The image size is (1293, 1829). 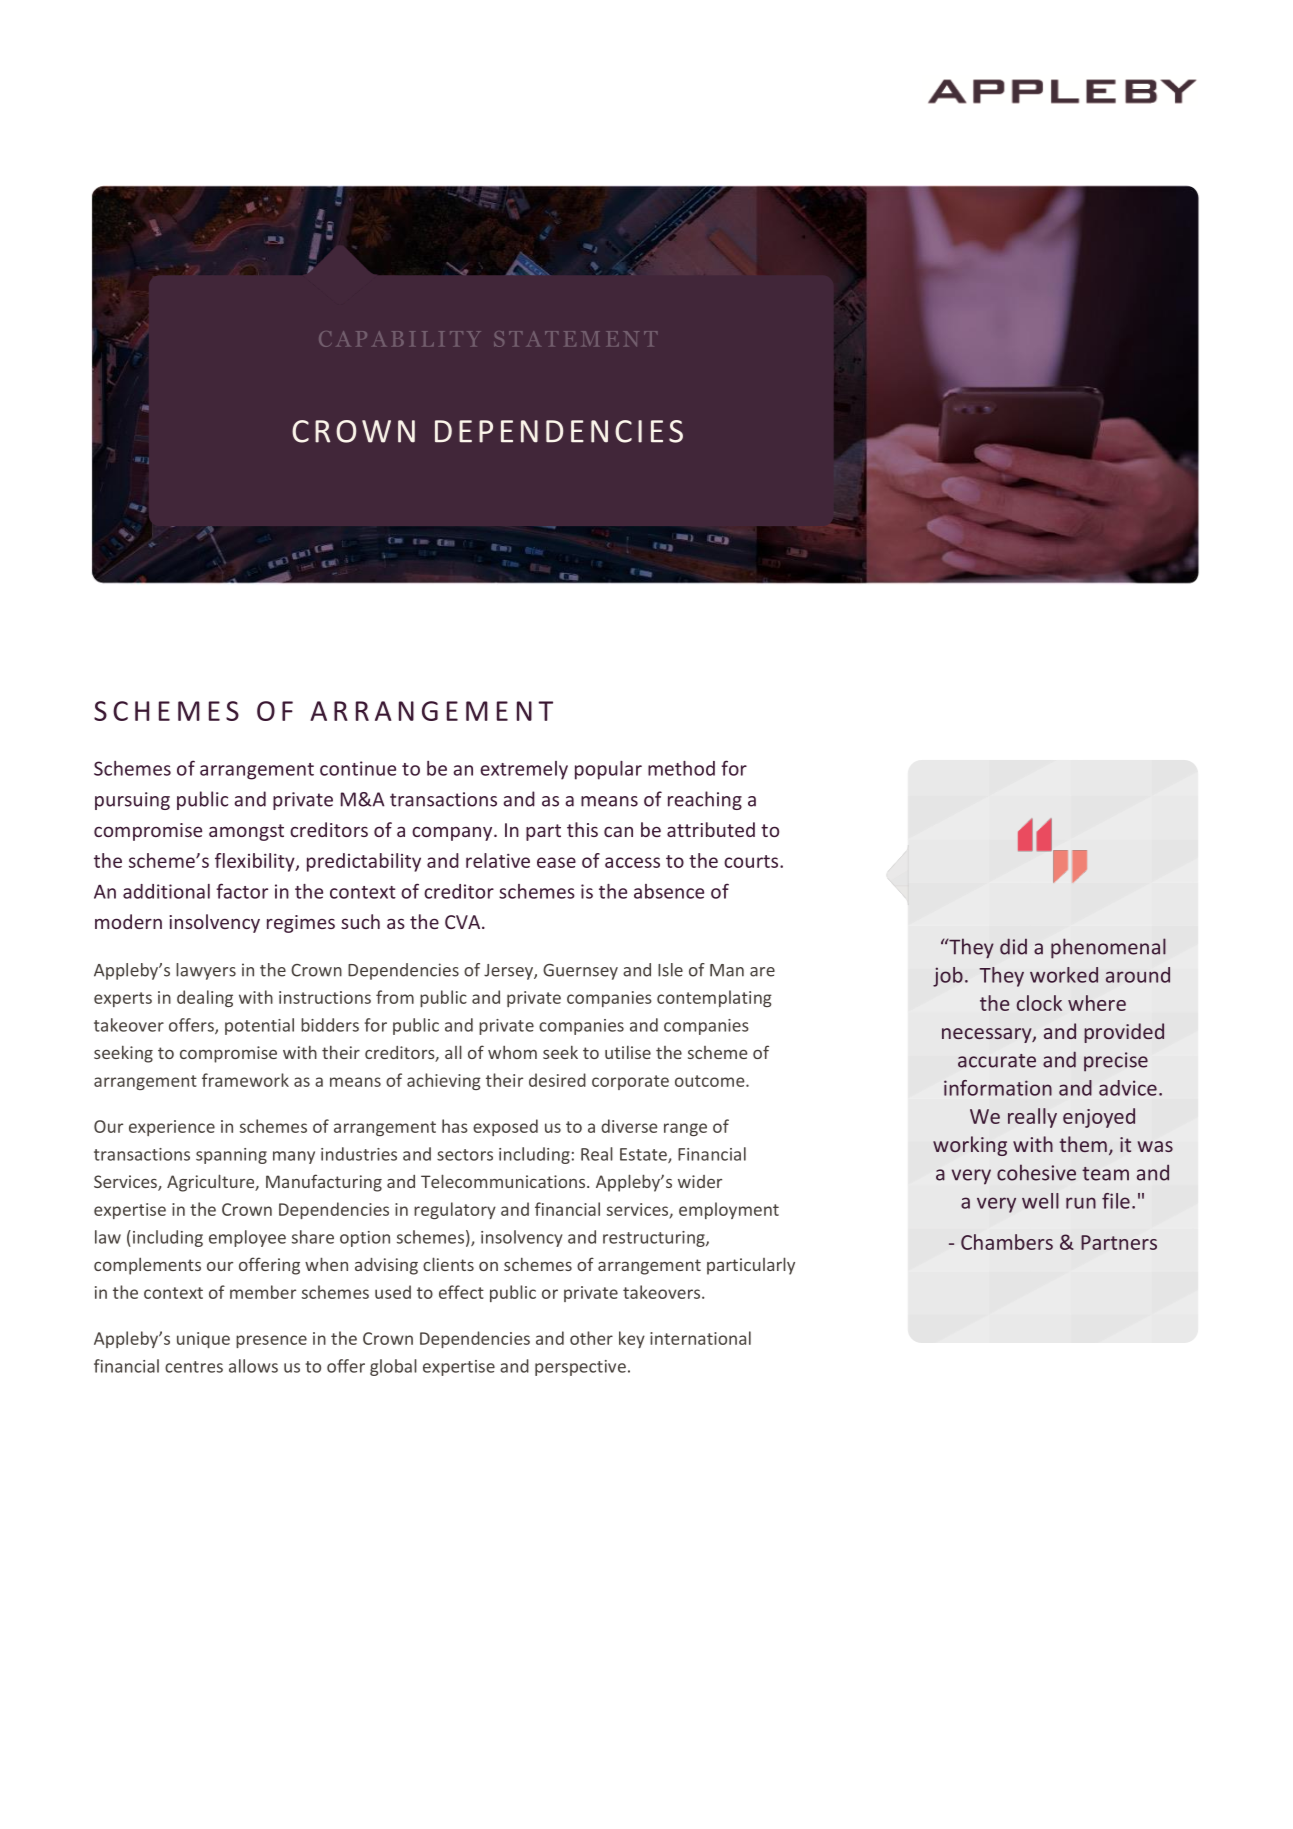 What do you see at coordinates (630, 1082) in the screenshot?
I see `corporate` at bounding box center [630, 1082].
